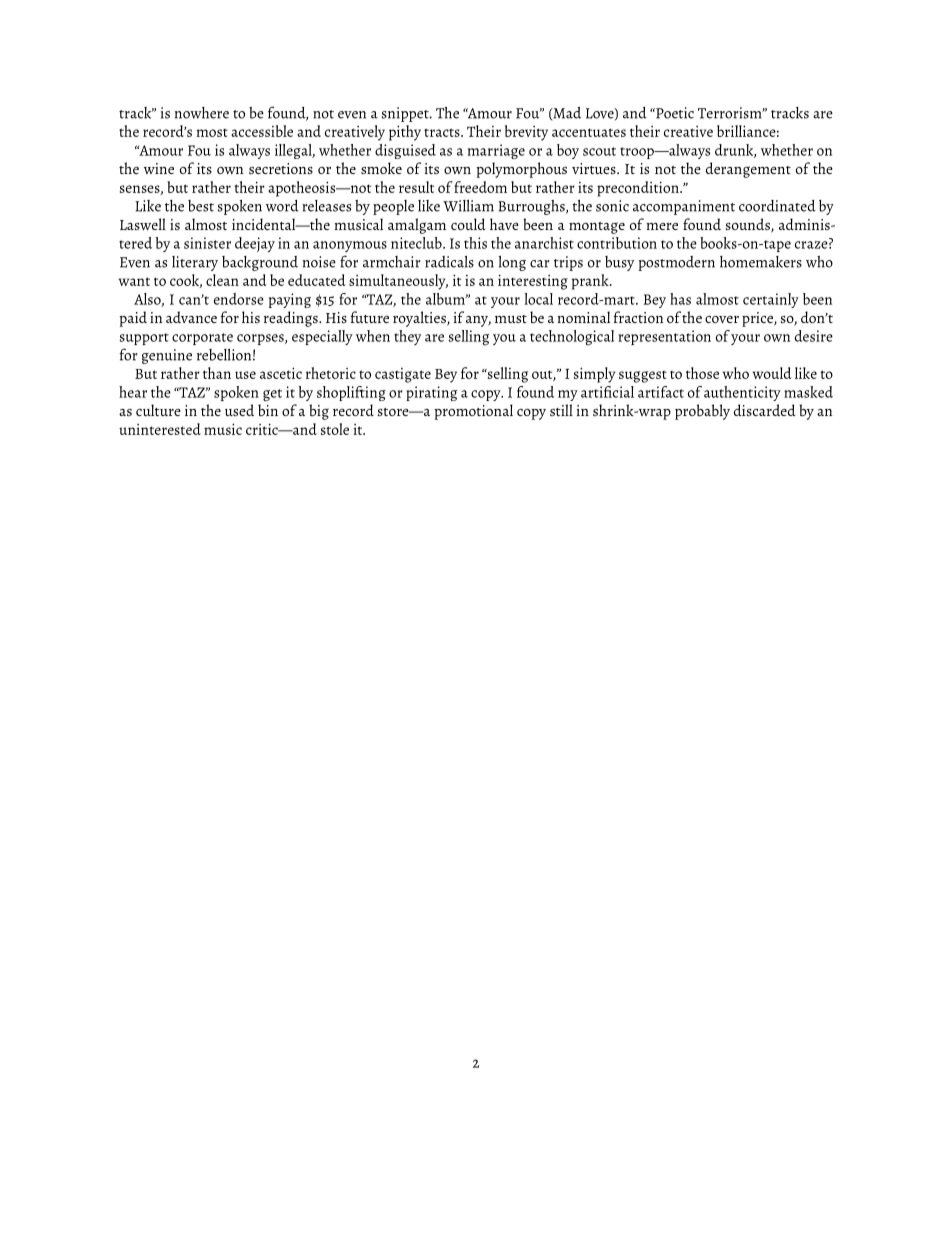  Describe the element at coordinates (201, 113) in the screenshot. I see `nowhere` at that location.
